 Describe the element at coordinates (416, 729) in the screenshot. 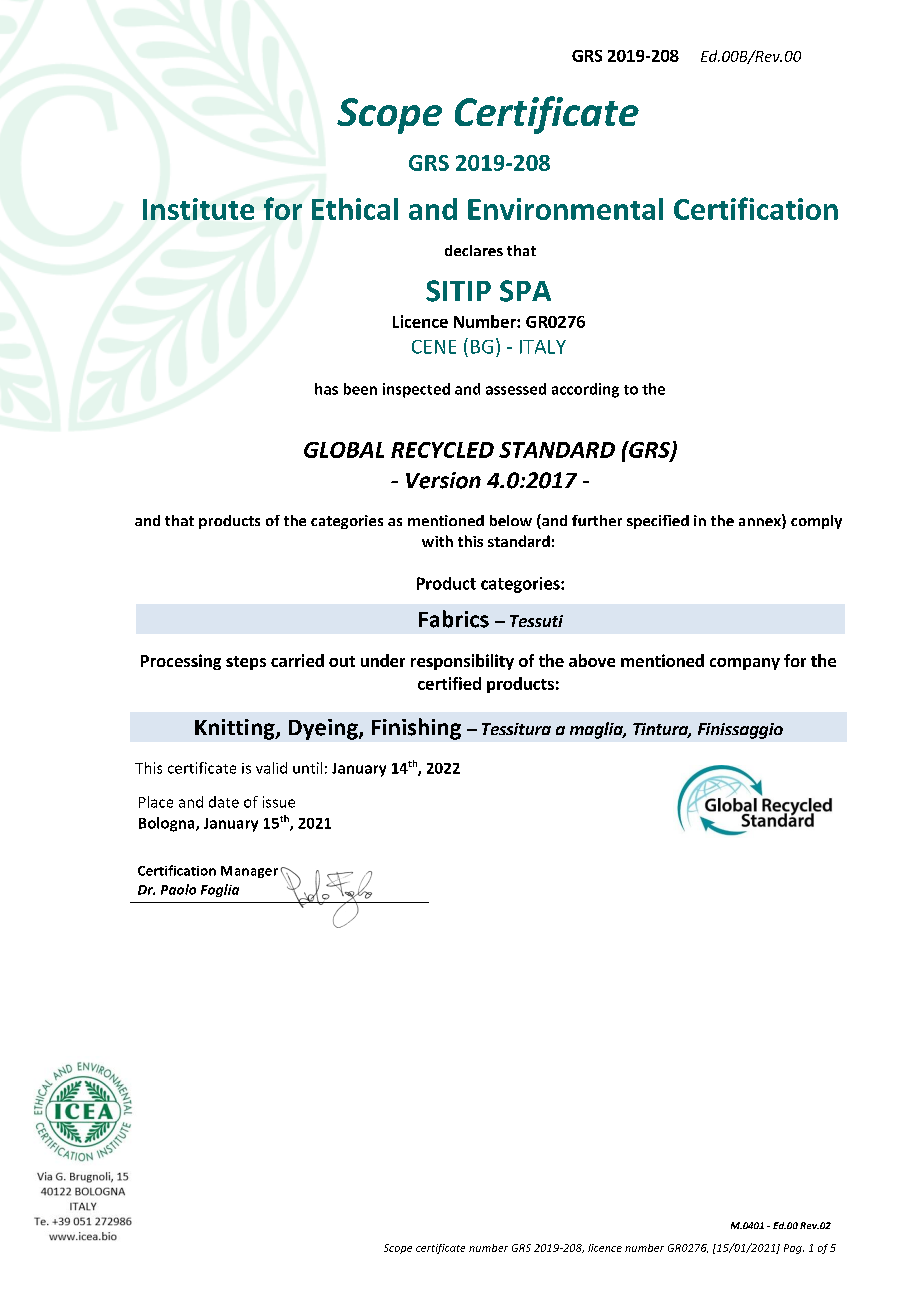

I see `Finishing` at that location.
